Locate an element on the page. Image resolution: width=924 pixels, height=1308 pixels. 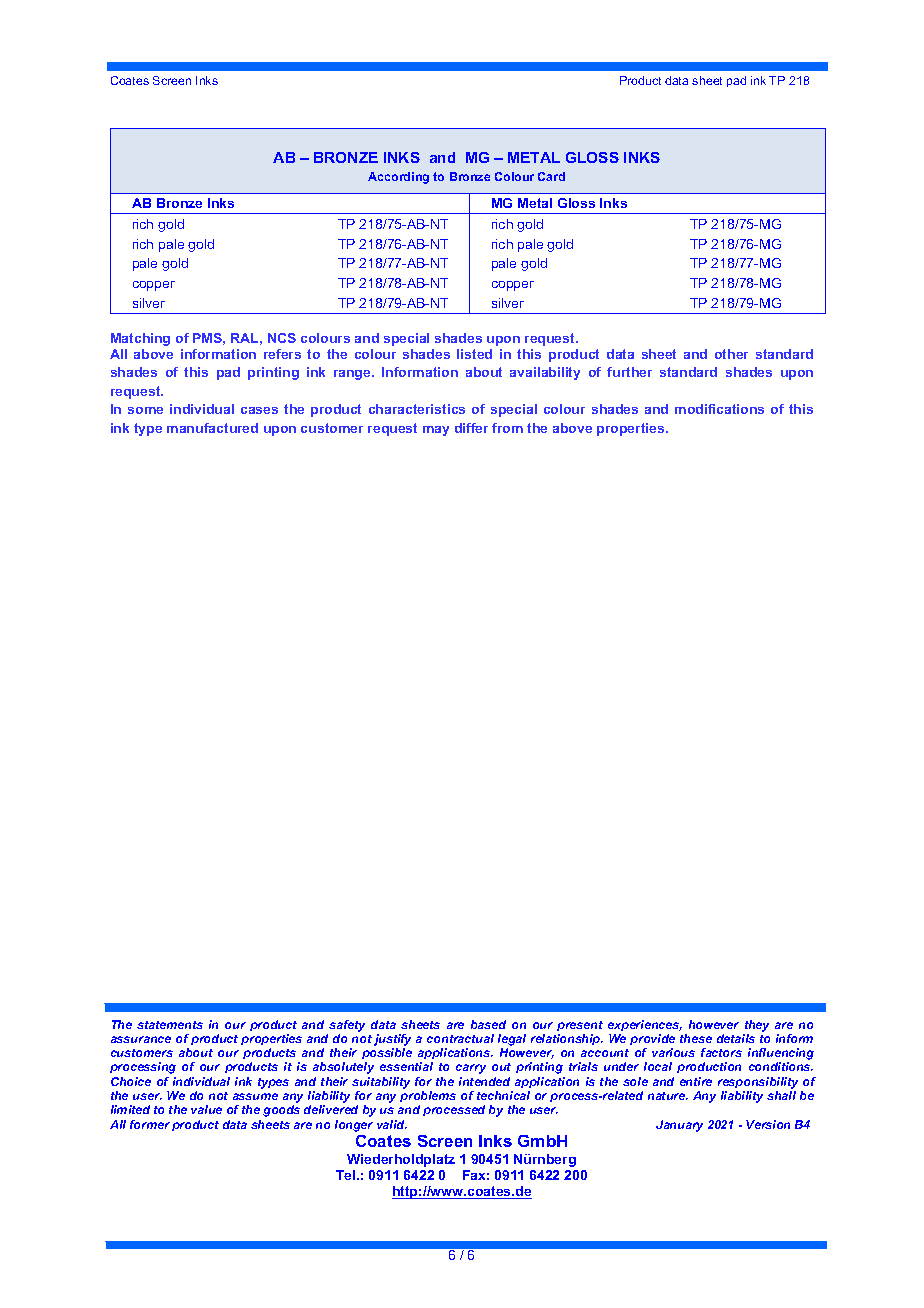
they is located at coordinates (757, 1026).
